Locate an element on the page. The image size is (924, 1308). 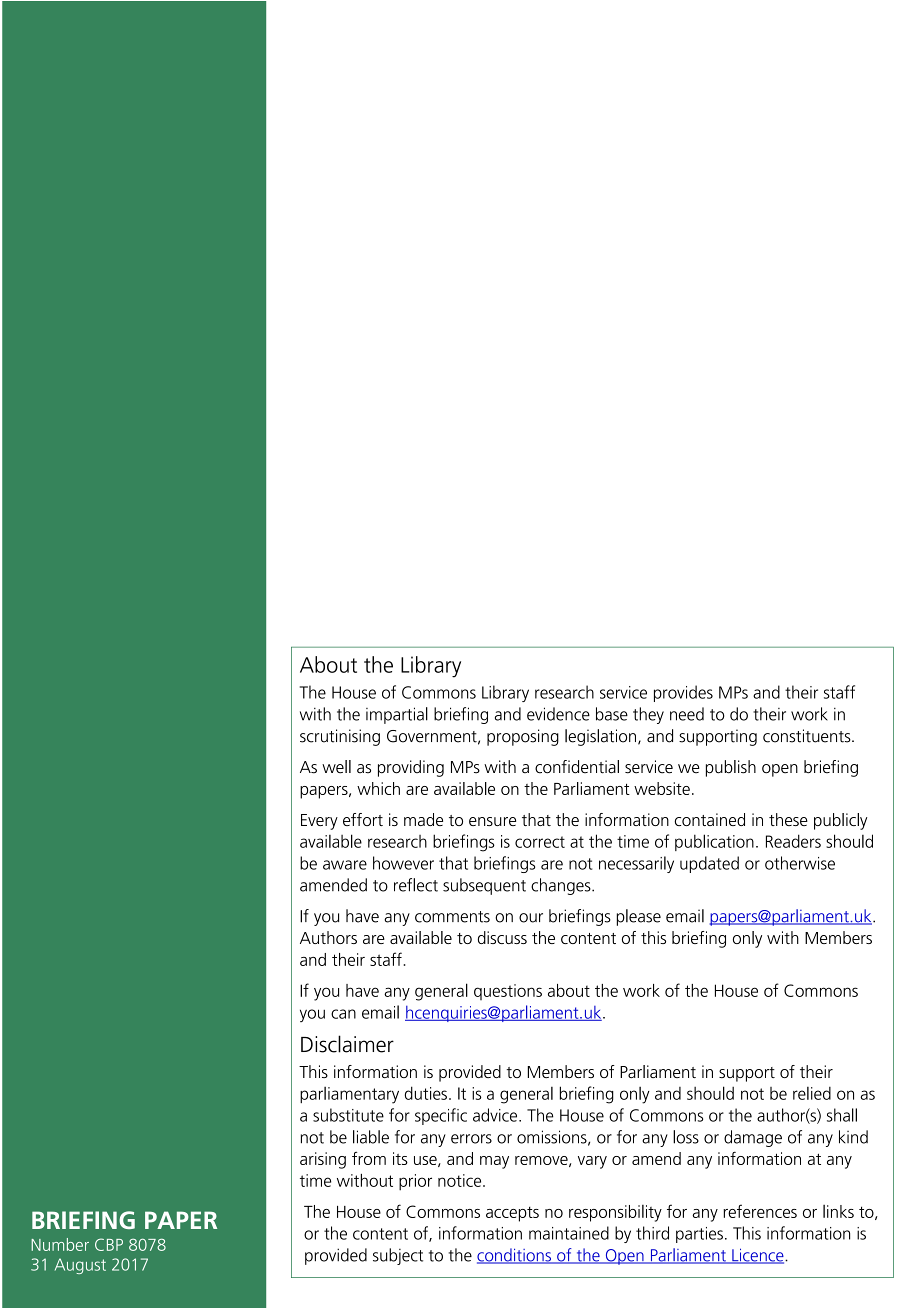
Licence is located at coordinates (758, 1256).
